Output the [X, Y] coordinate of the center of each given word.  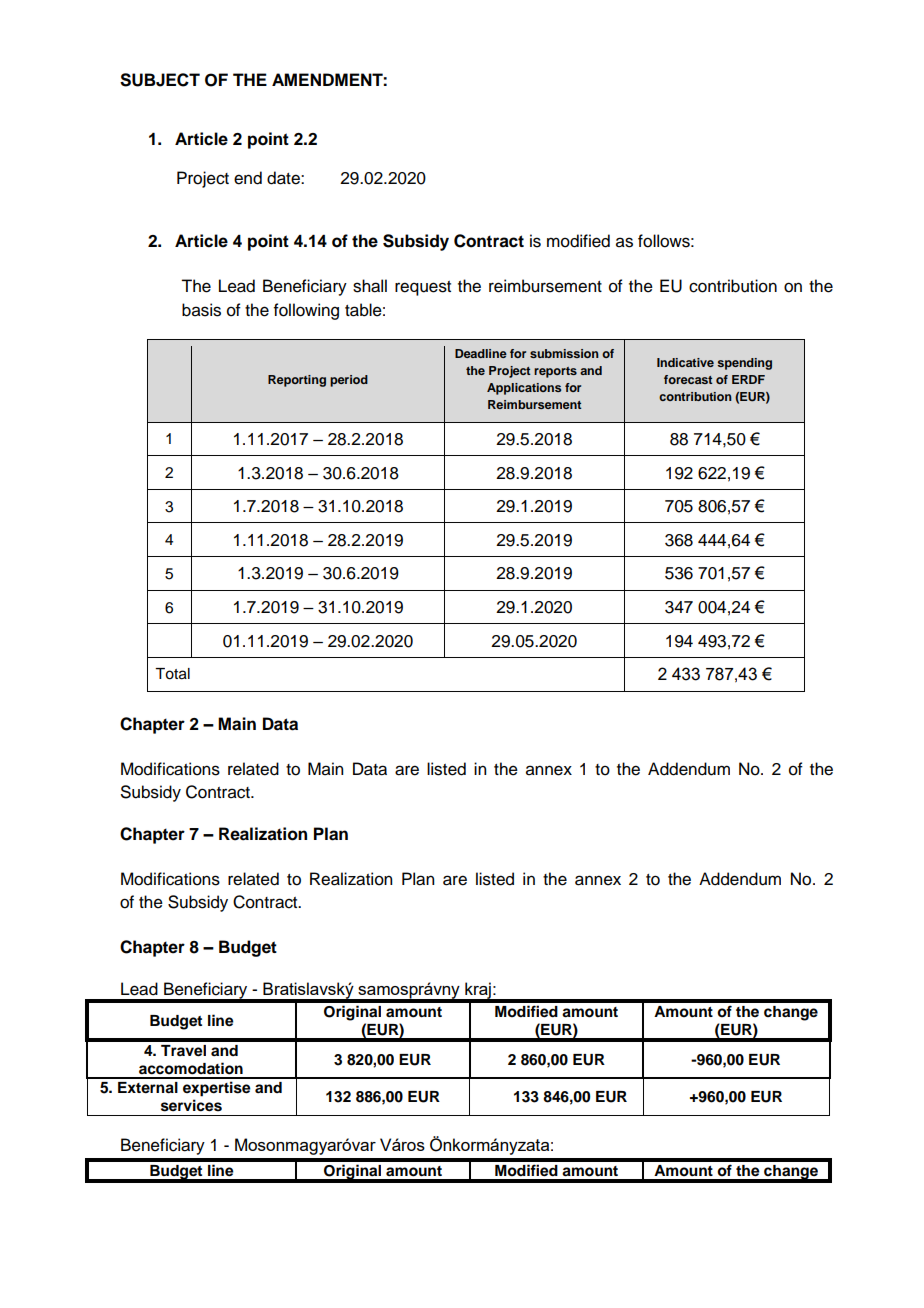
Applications [524, 389]
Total [172, 674]
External [148, 1088]
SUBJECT [160, 80]
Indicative [685, 362]
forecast [688, 379]
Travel [183, 1051]
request [423, 288]
